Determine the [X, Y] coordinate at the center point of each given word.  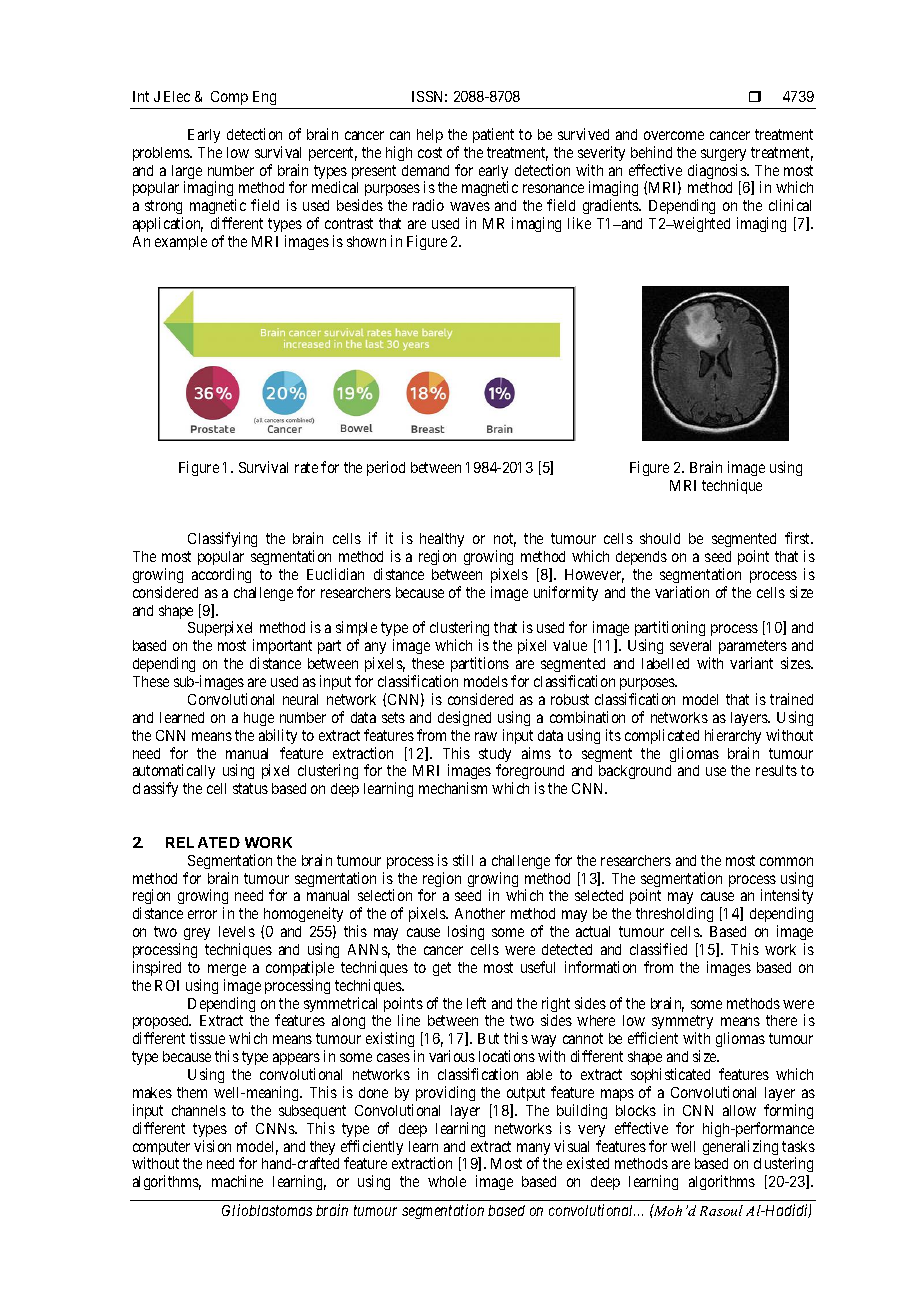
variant [751, 663]
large [187, 173]
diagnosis [718, 173]
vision [212, 1146]
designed [464, 718]
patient [493, 135]
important [282, 648]
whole [447, 1181]
